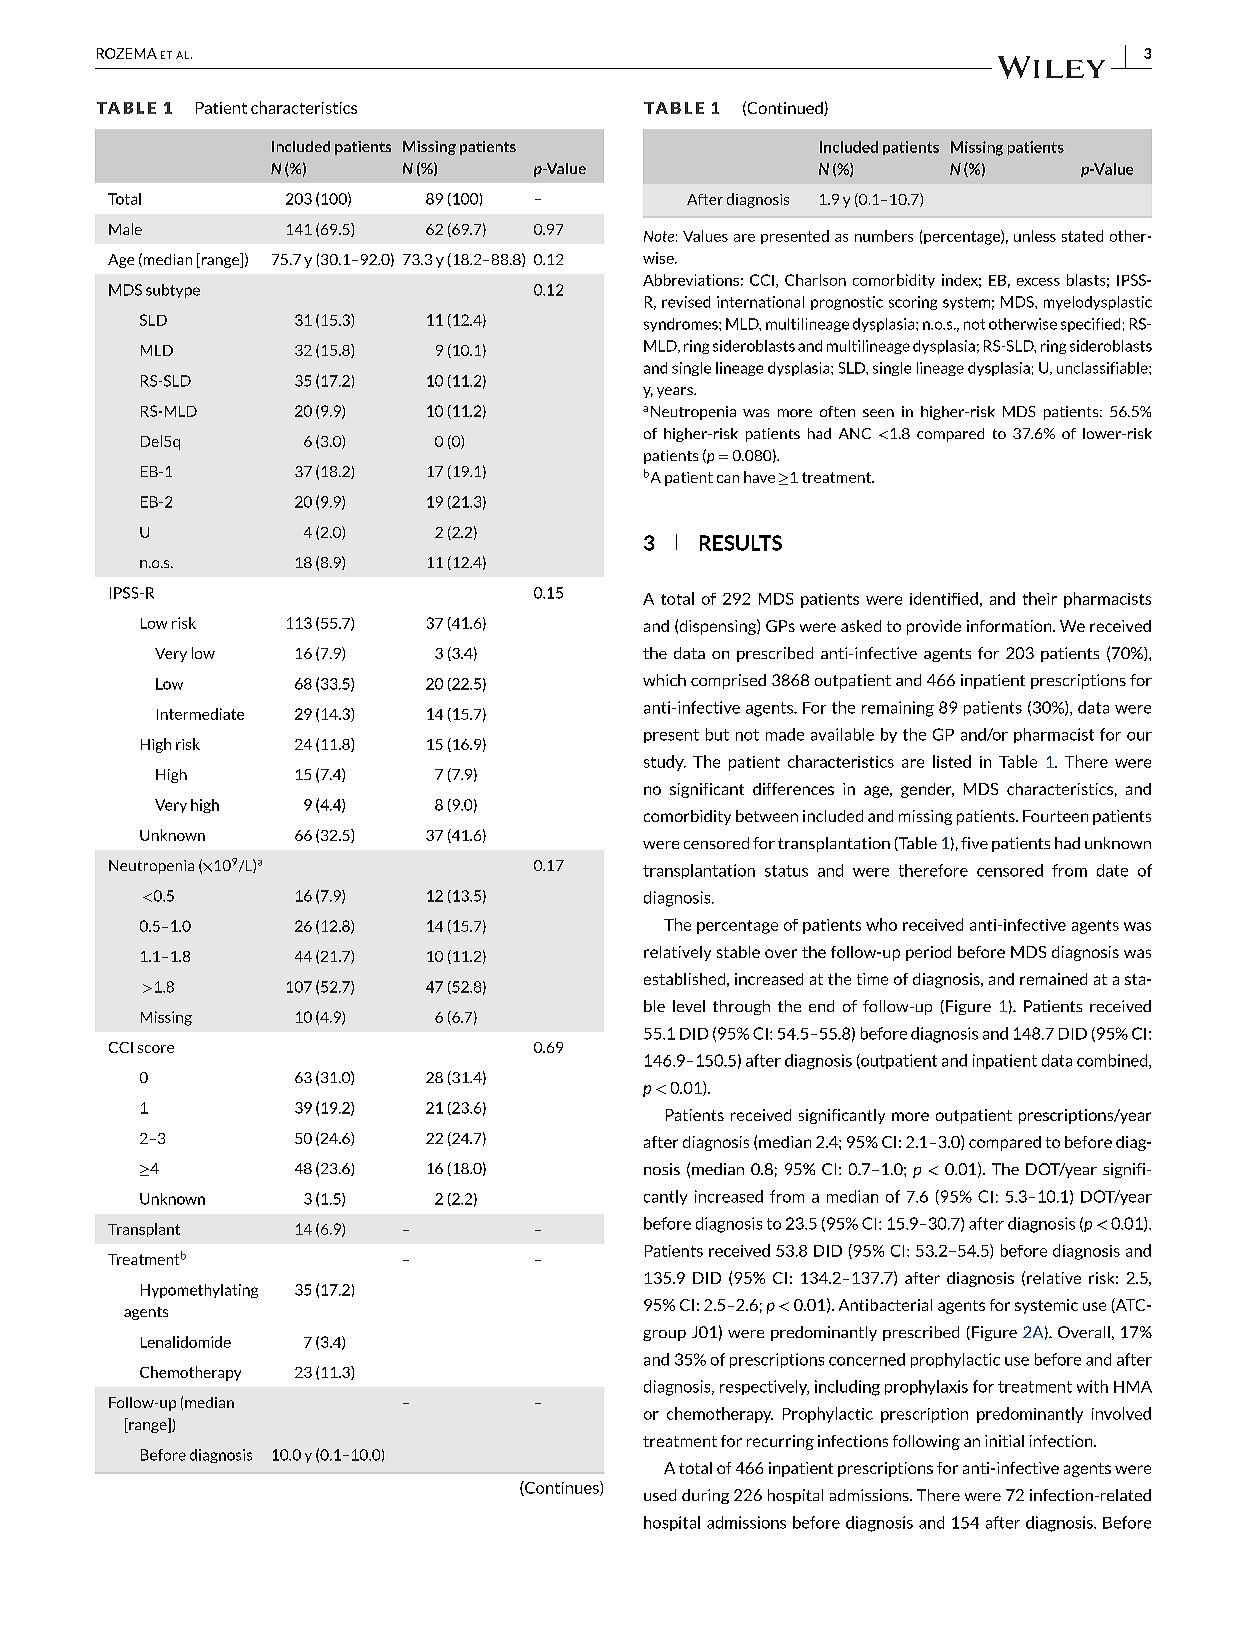 The height and width of the screenshot is (1641, 1248). Describe the element at coordinates (741, 543) in the screenshot. I see `RESULTS` at that location.
